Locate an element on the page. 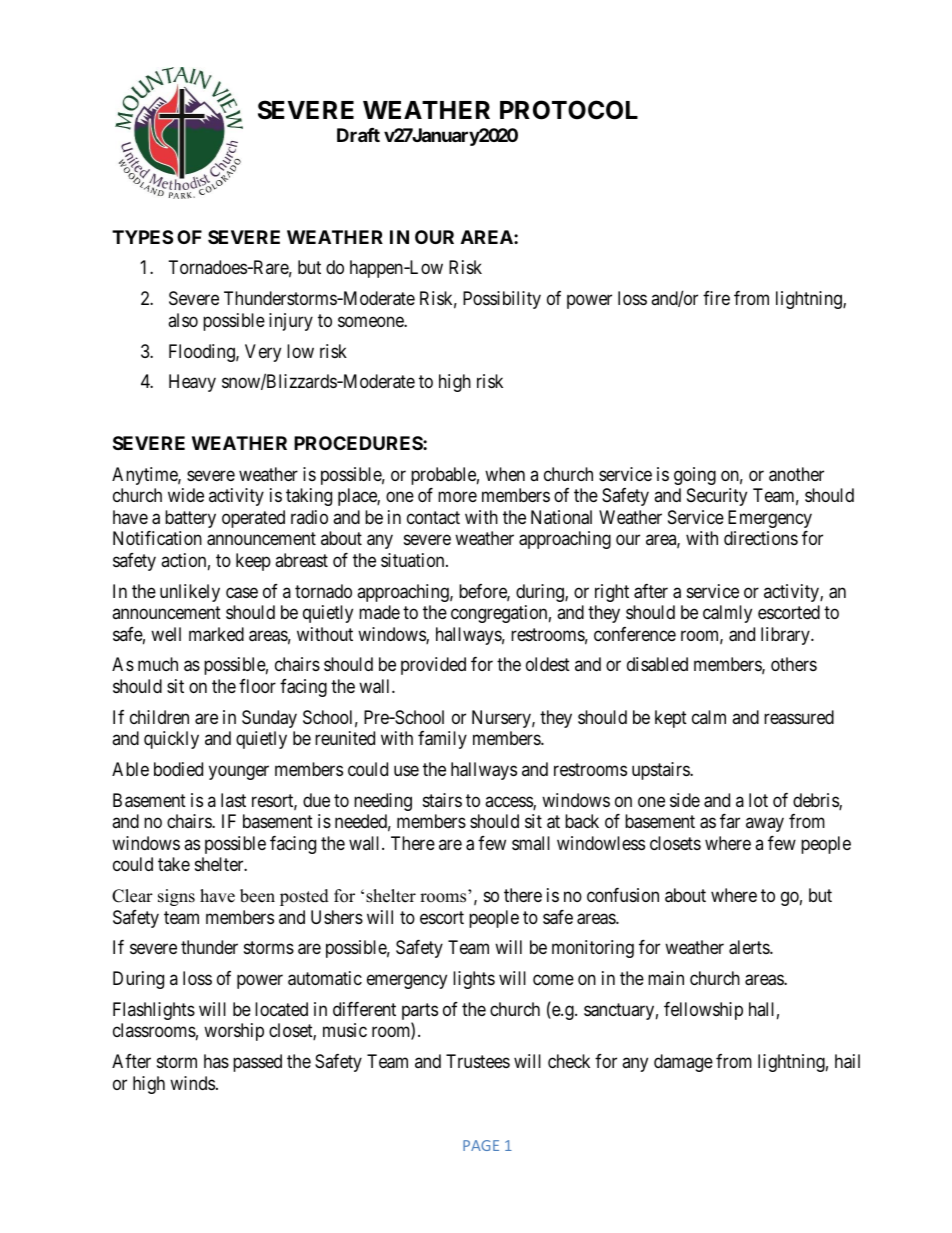 The width and height of the document is (952, 1233). fire is located at coordinates (716, 298).
